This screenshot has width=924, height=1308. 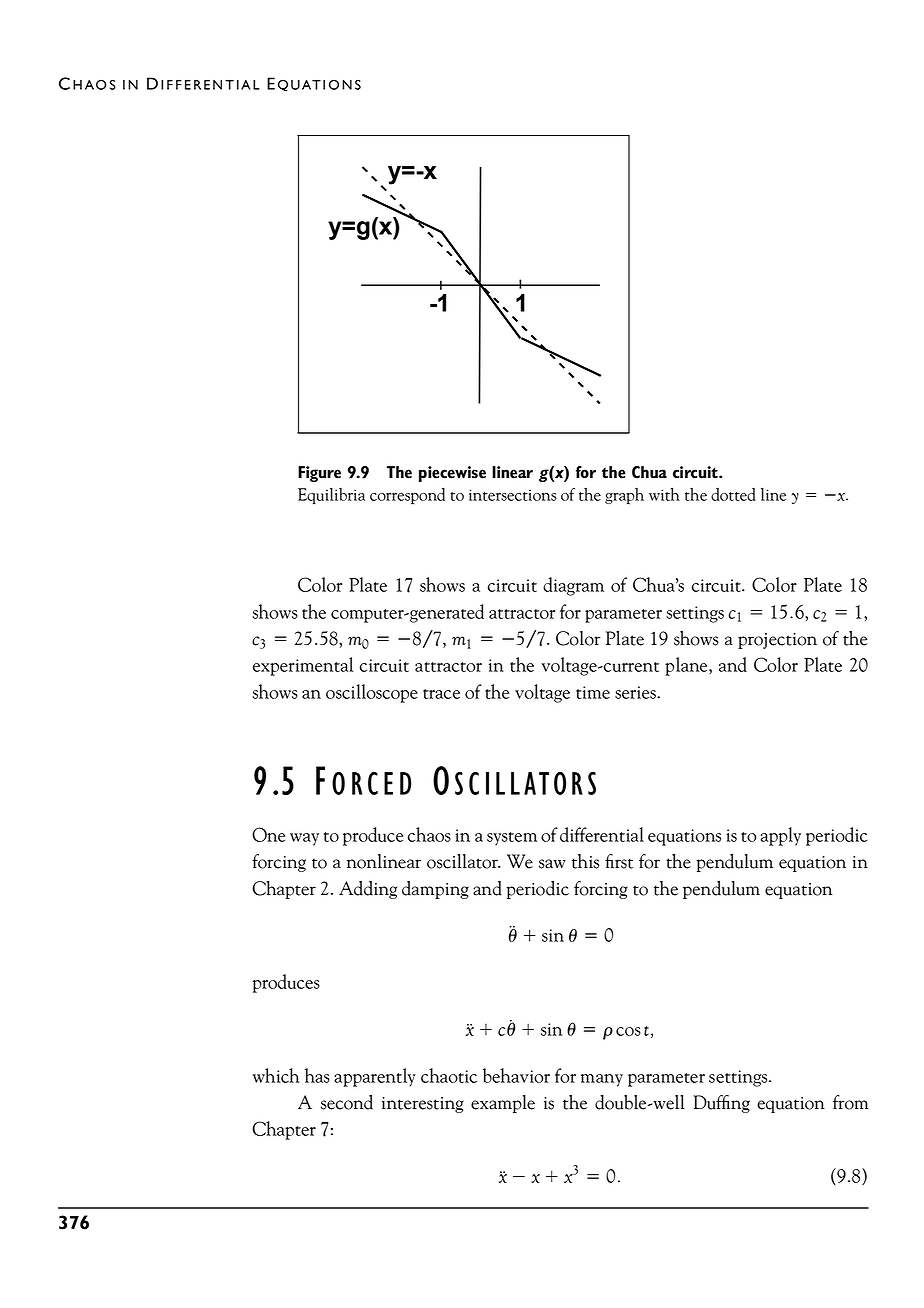 I want to click on Equilibria, so click(x=331, y=496).
